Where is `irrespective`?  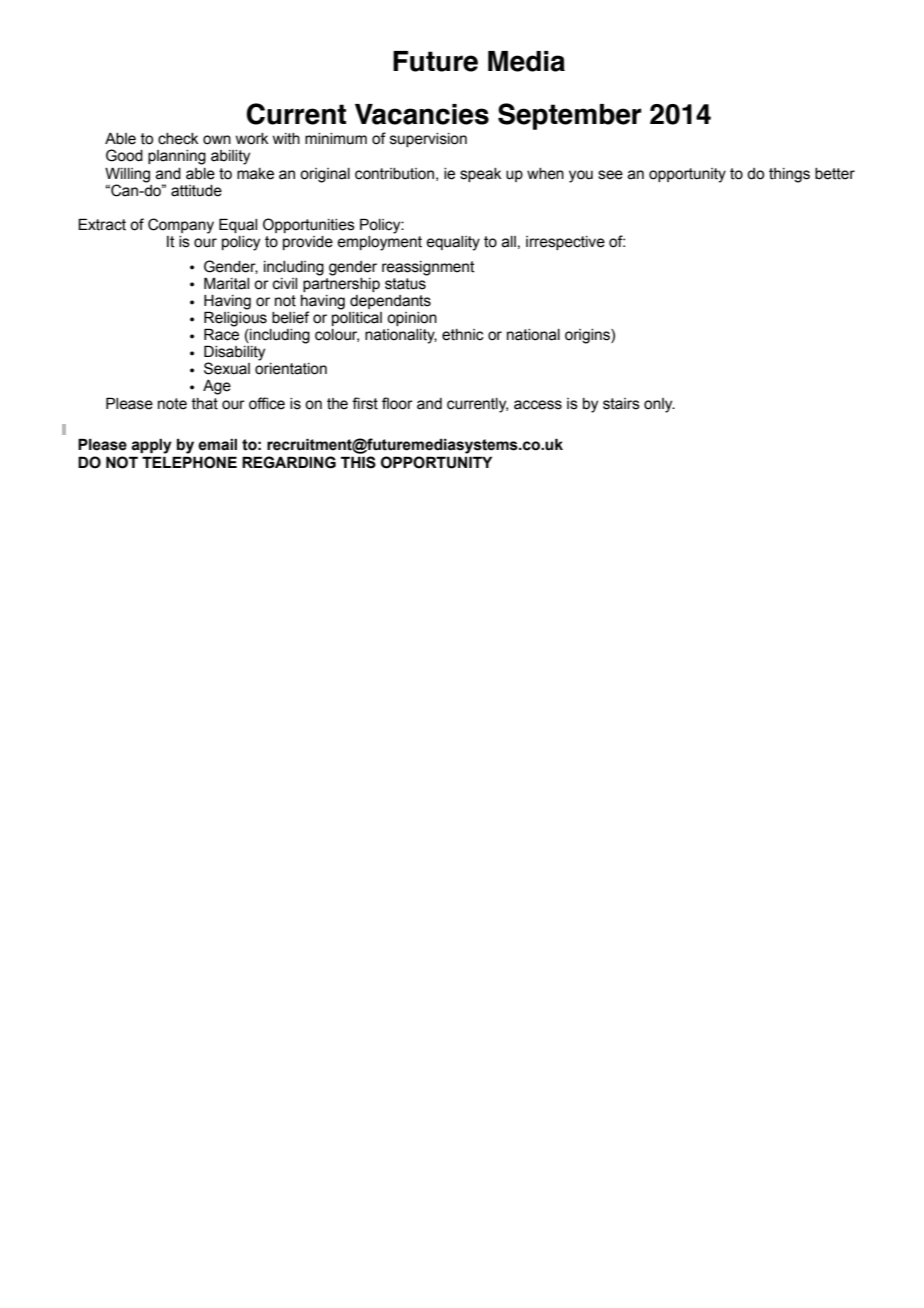
irrespective is located at coordinates (565, 243).
